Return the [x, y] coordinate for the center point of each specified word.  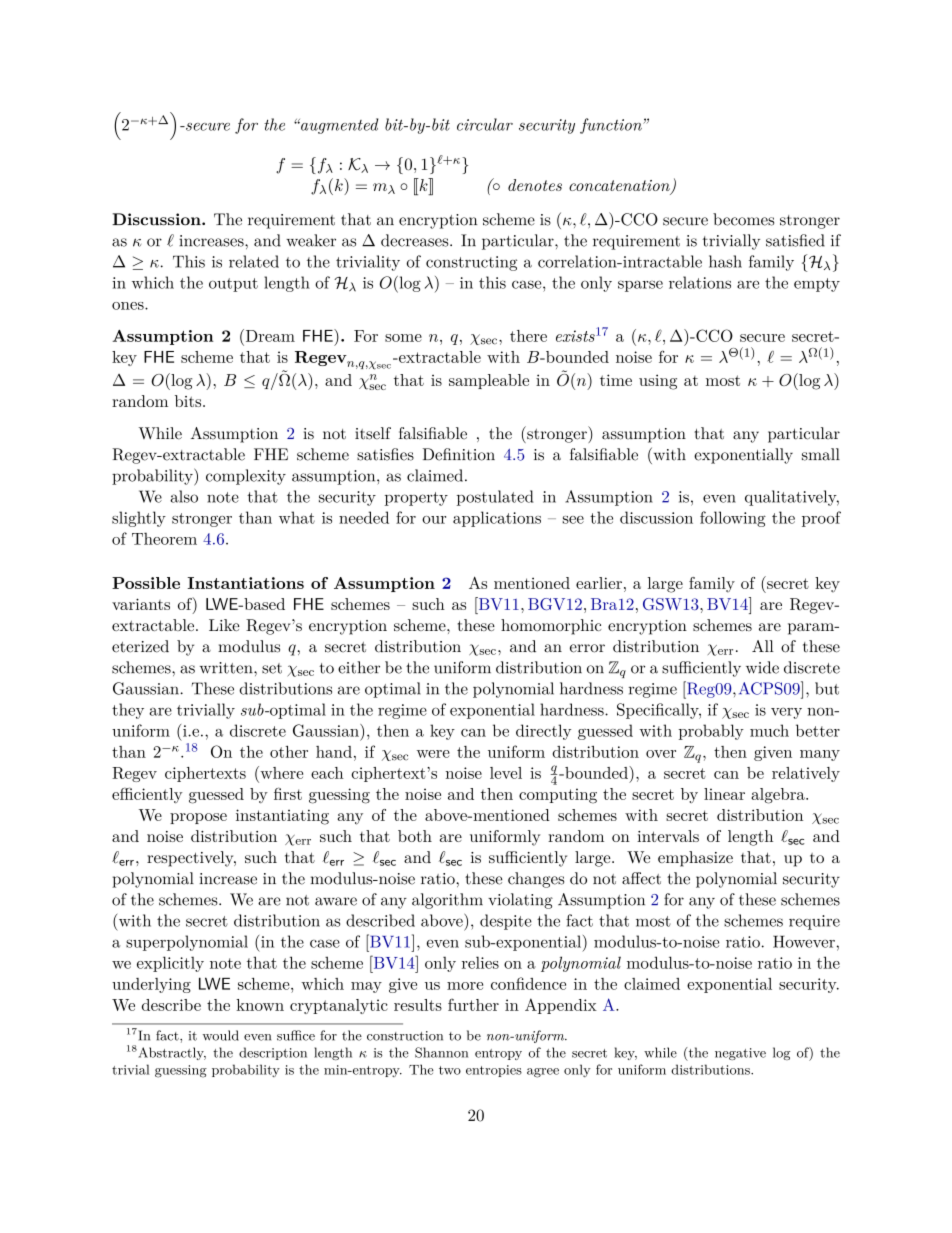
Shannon [441, 1052]
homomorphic [551, 627]
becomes [743, 219]
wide [762, 667]
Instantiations [245, 583]
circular [485, 124]
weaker [311, 240]
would [221, 1035]
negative [740, 1054]
